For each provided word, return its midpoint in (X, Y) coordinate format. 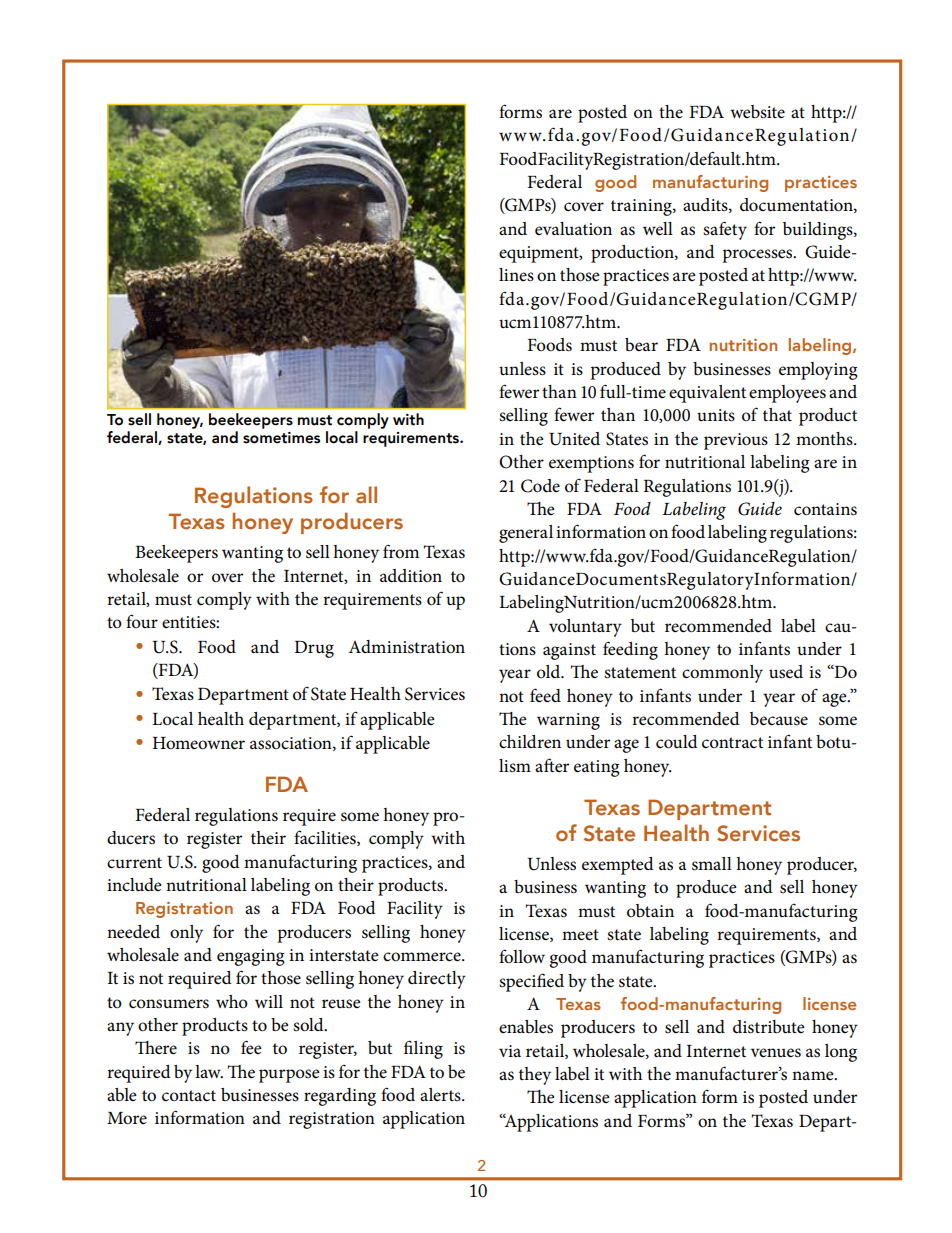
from (401, 551)
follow (522, 956)
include (134, 885)
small (712, 864)
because (779, 719)
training (642, 207)
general (526, 534)
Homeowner (199, 743)
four (142, 621)
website (757, 112)
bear (641, 344)
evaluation (573, 229)
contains (825, 509)
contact (189, 1096)
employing (818, 371)
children (530, 742)
